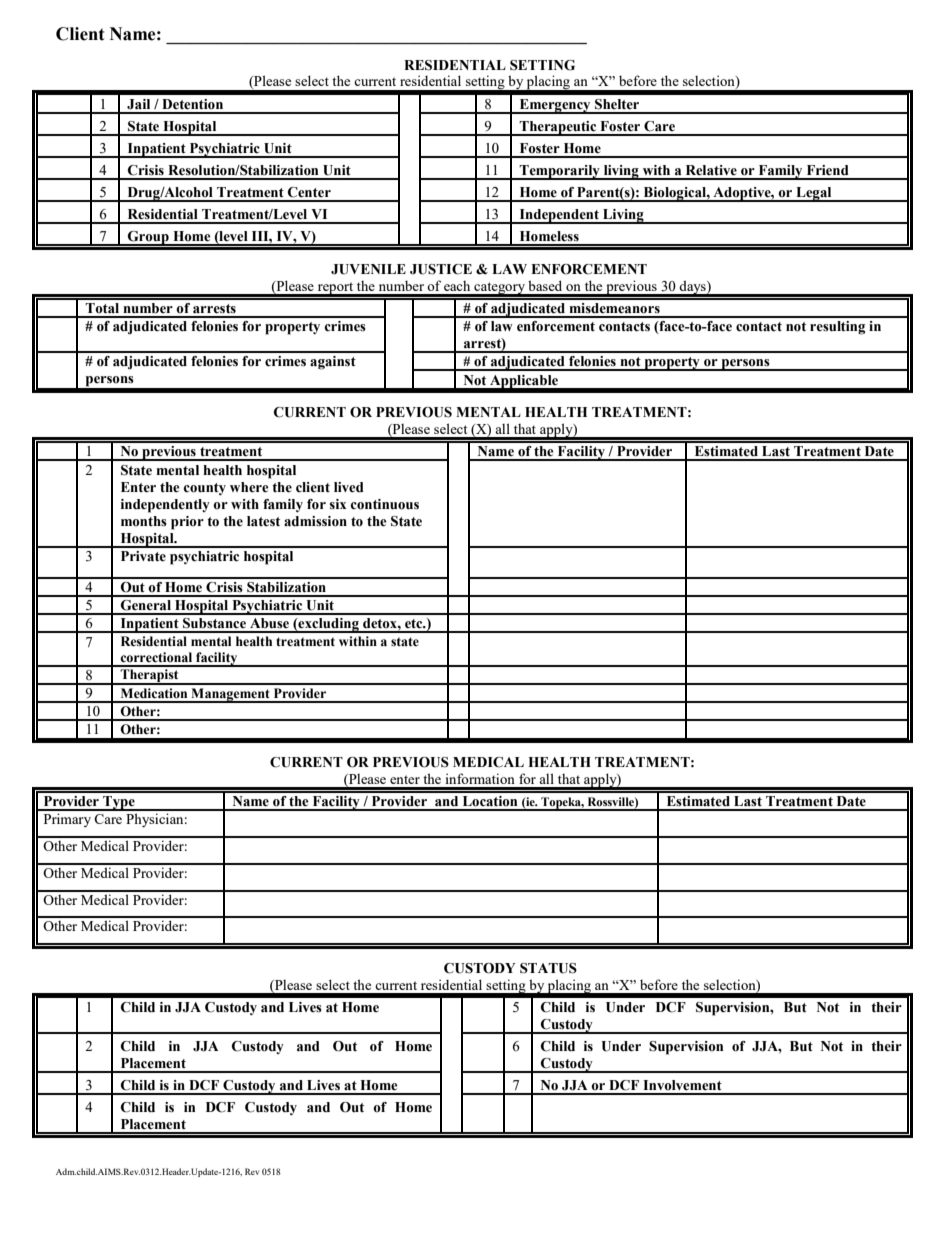 This screenshot has height=1233, width=952. Describe the element at coordinates (67, 820) in the screenshot. I see `Primary` at that location.
